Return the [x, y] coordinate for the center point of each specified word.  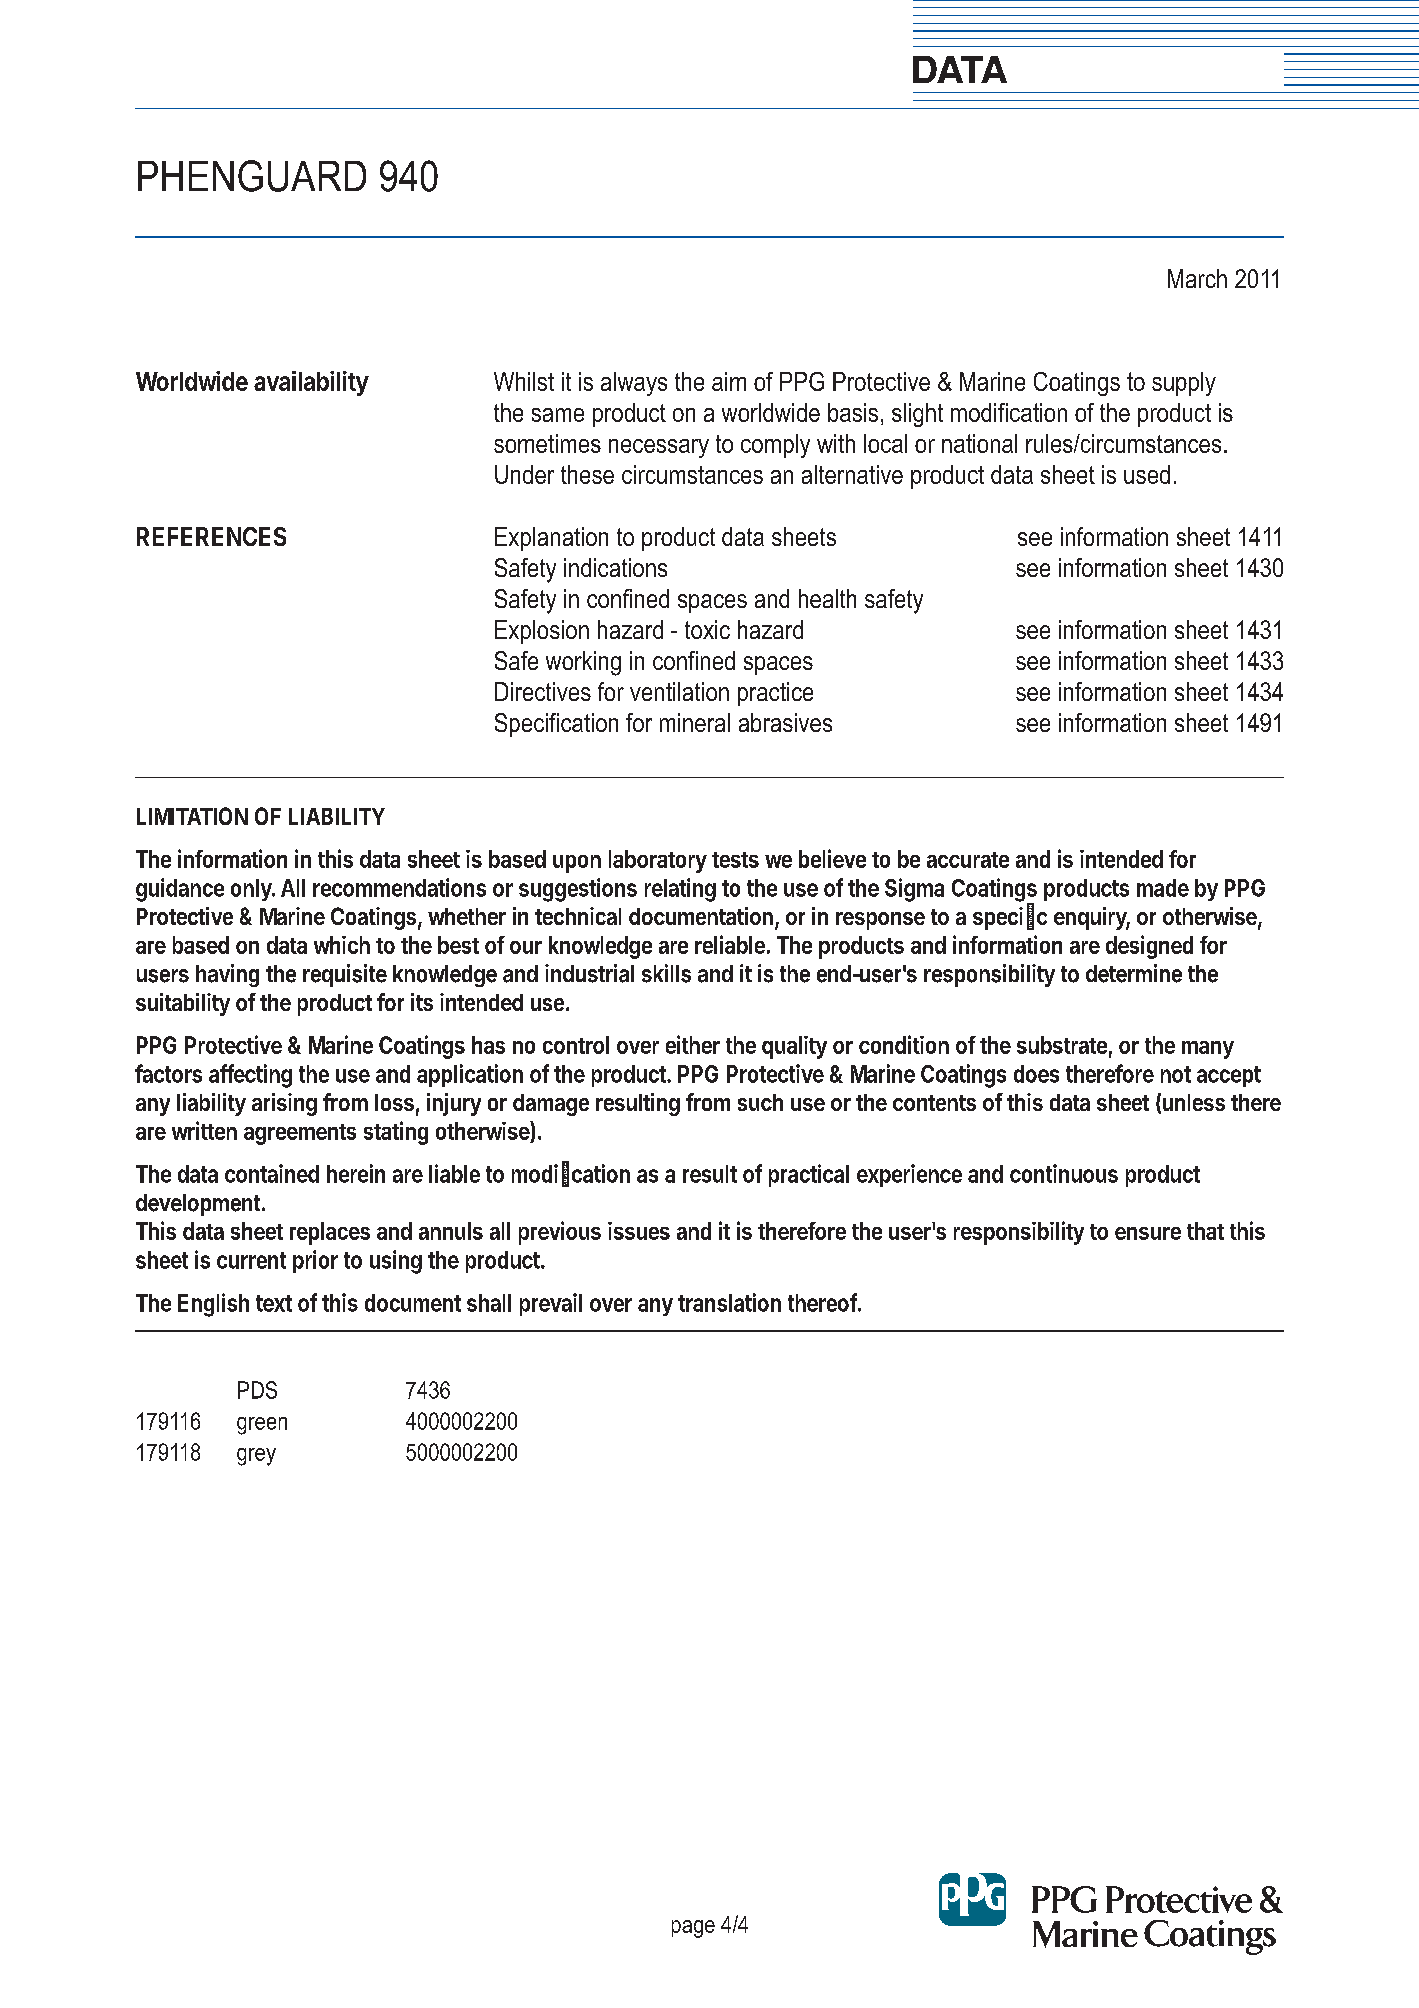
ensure [1148, 1233]
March [1197, 278]
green [262, 1426]
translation [729, 1302]
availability [311, 383]
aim [729, 381]
